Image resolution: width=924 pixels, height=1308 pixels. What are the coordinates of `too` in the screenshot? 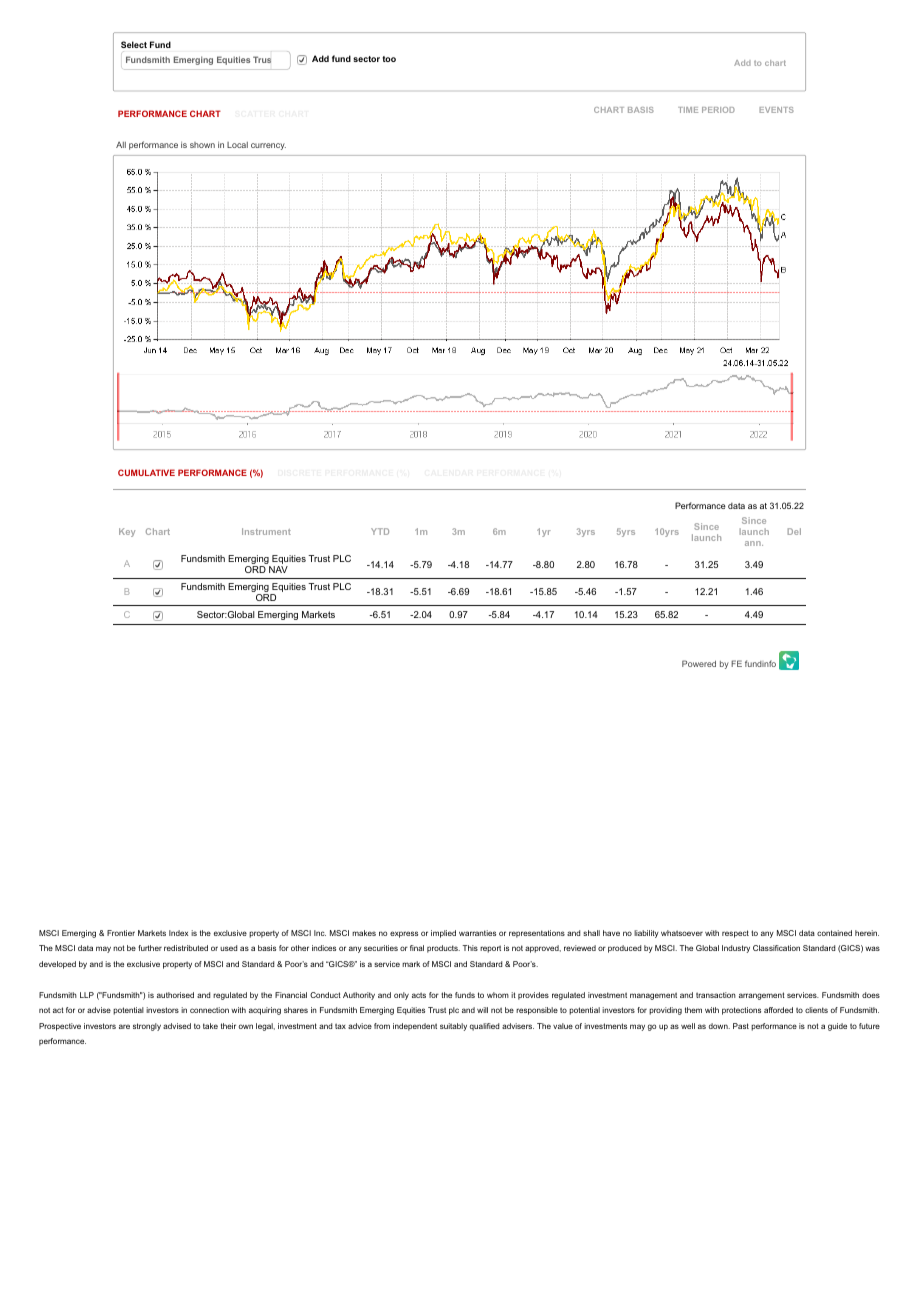 It's located at (389, 59).
